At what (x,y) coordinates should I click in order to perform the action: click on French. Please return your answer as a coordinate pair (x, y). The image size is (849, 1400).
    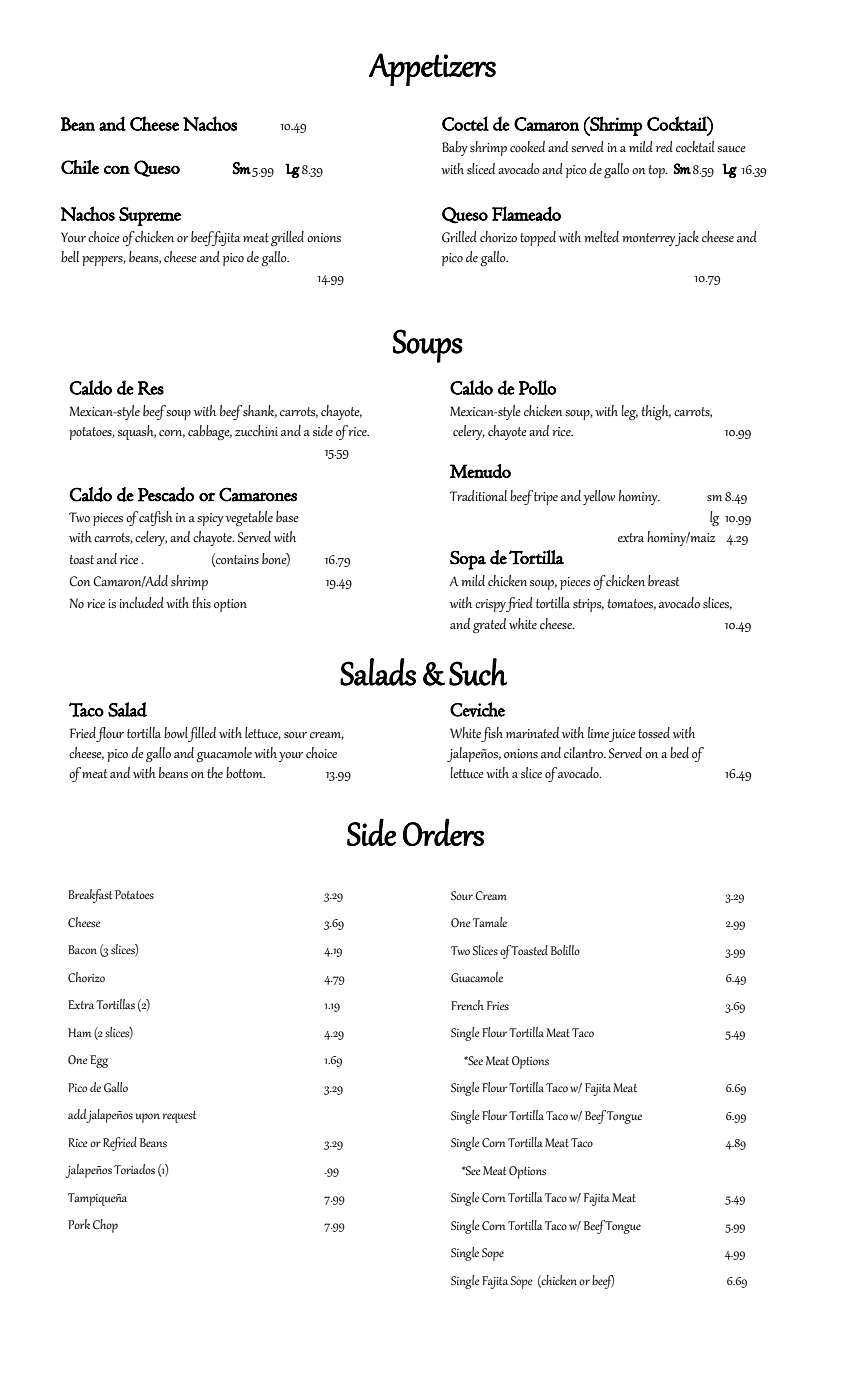
    Looking at the image, I should click on (467, 1005).
